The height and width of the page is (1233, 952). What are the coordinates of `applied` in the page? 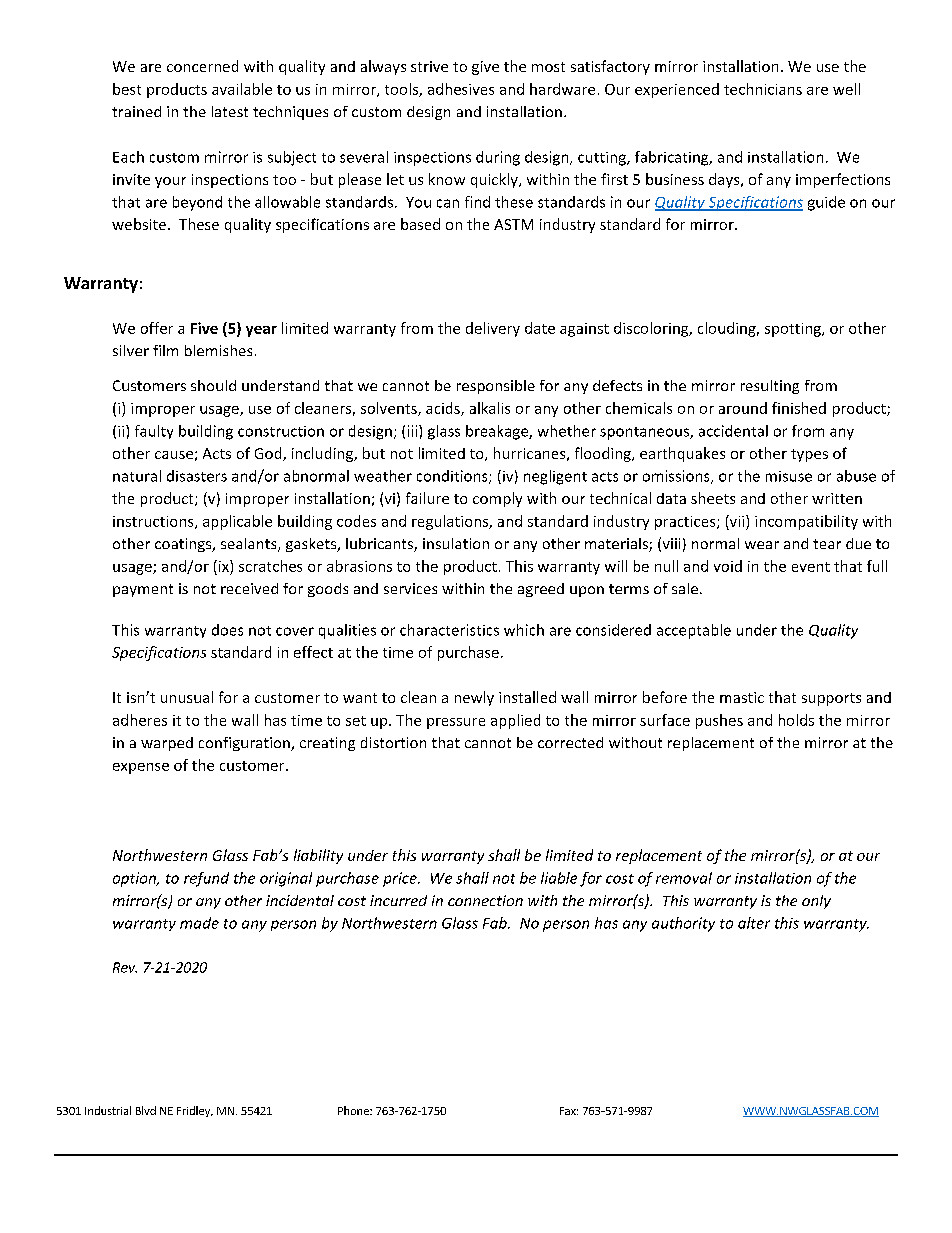 It's located at (515, 721).
